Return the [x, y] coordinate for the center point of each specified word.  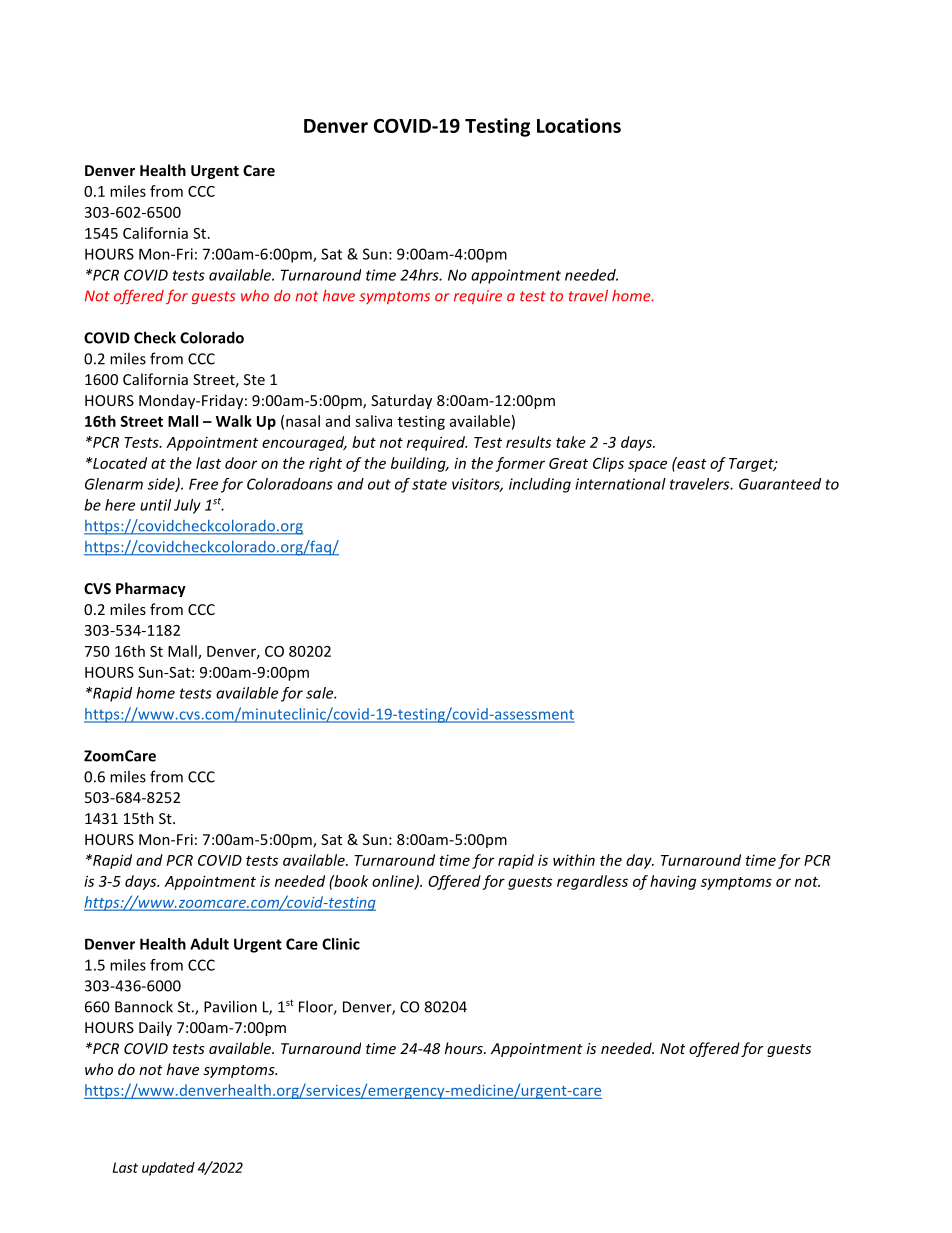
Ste [254, 379]
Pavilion [230, 1006]
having [673, 882]
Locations [579, 125]
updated [168, 1169]
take [571, 442]
